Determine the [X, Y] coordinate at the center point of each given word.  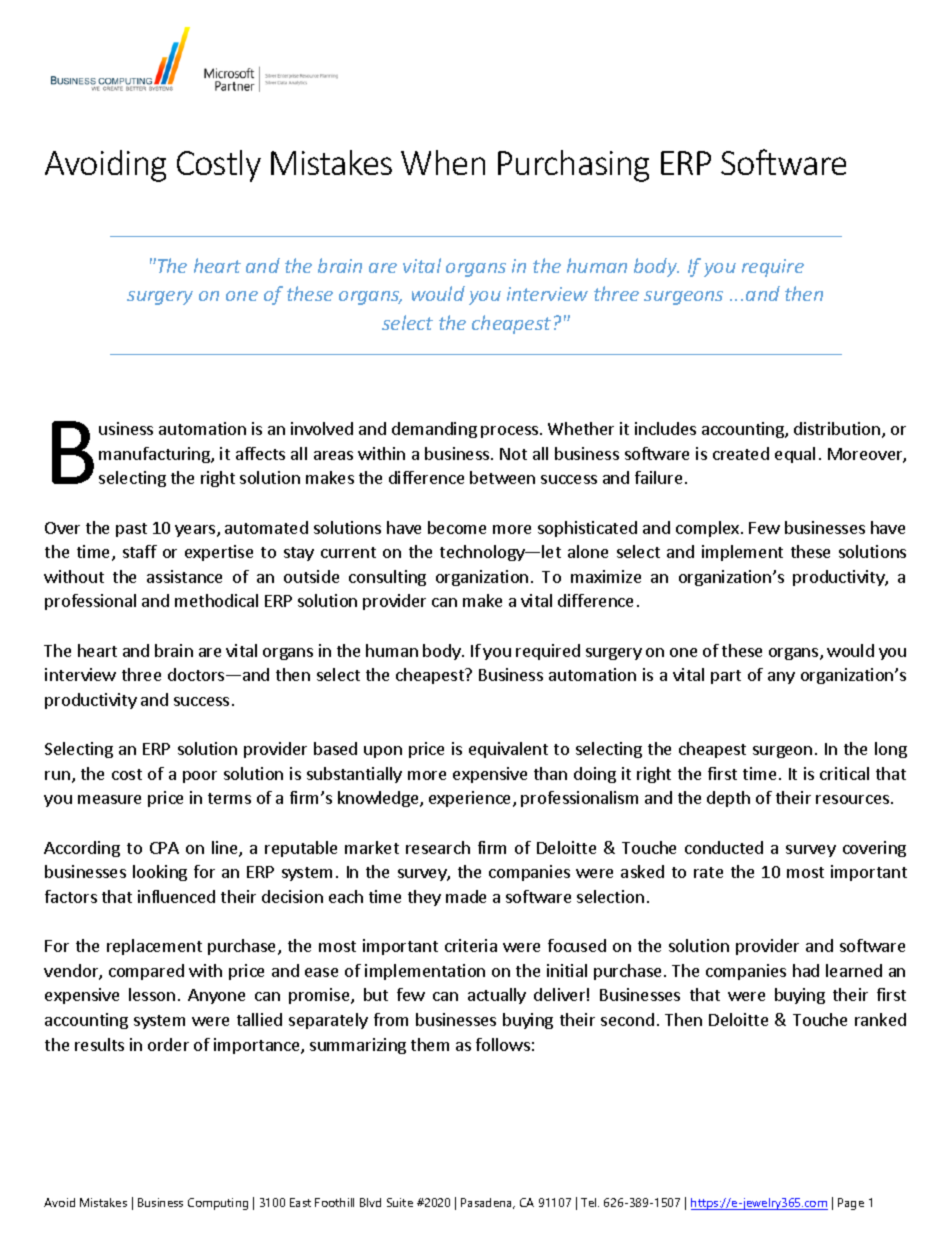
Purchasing [573, 166]
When [443, 162]
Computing [218, 1204]
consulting [387, 578]
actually [497, 996]
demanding [434, 430]
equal [795, 455]
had [806, 970]
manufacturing [155, 455]
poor [200, 777]
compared [146, 972]
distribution [838, 430]
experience [471, 799]
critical [844, 773]
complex [709, 529]
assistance [184, 576]
